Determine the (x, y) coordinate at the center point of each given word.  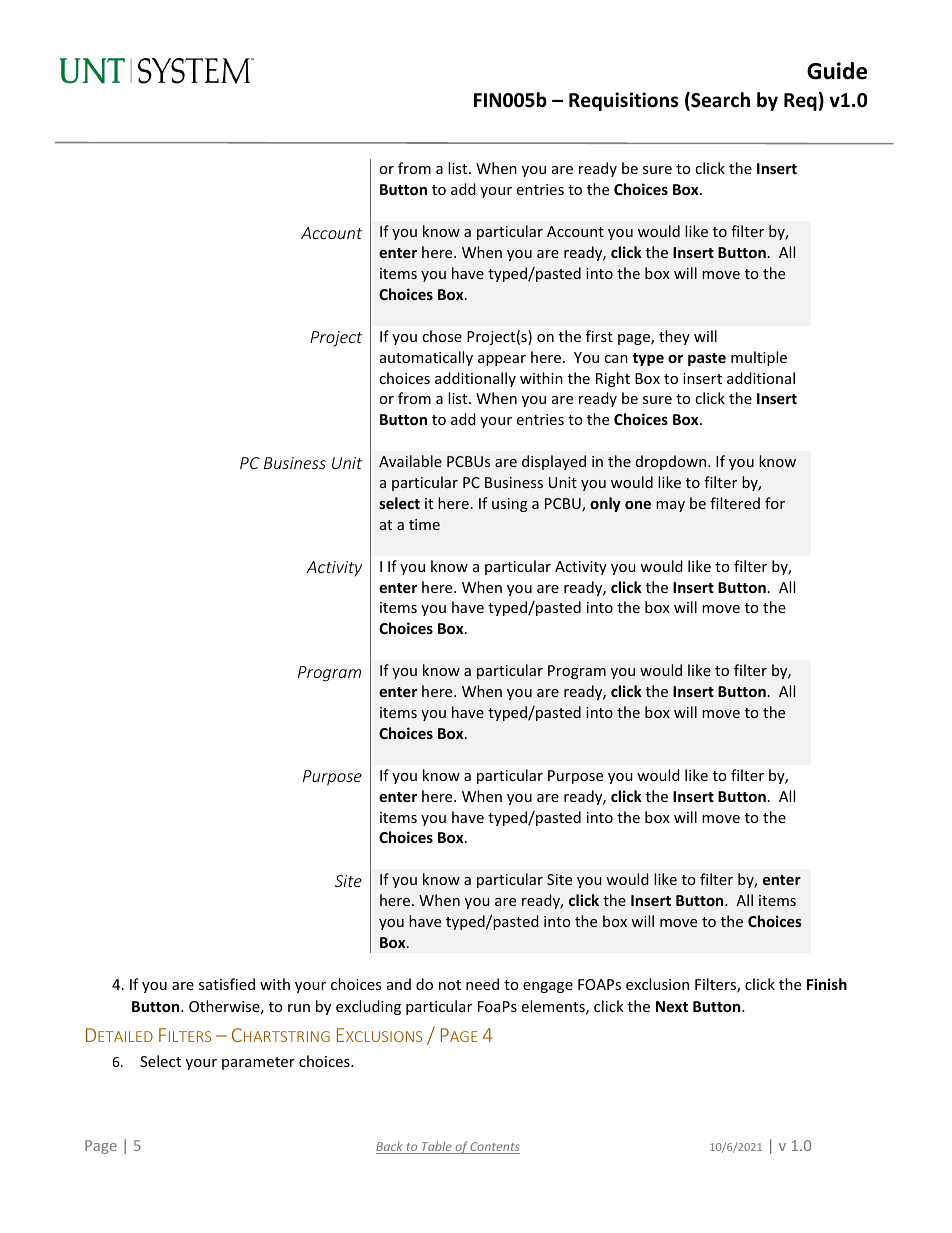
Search (719, 101)
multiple (759, 358)
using (510, 505)
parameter (258, 1063)
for (775, 503)
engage (548, 987)
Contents (494, 1148)
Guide (837, 71)
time (424, 524)
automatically (426, 358)
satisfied (227, 984)
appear (502, 360)
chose (442, 336)
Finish (827, 984)
